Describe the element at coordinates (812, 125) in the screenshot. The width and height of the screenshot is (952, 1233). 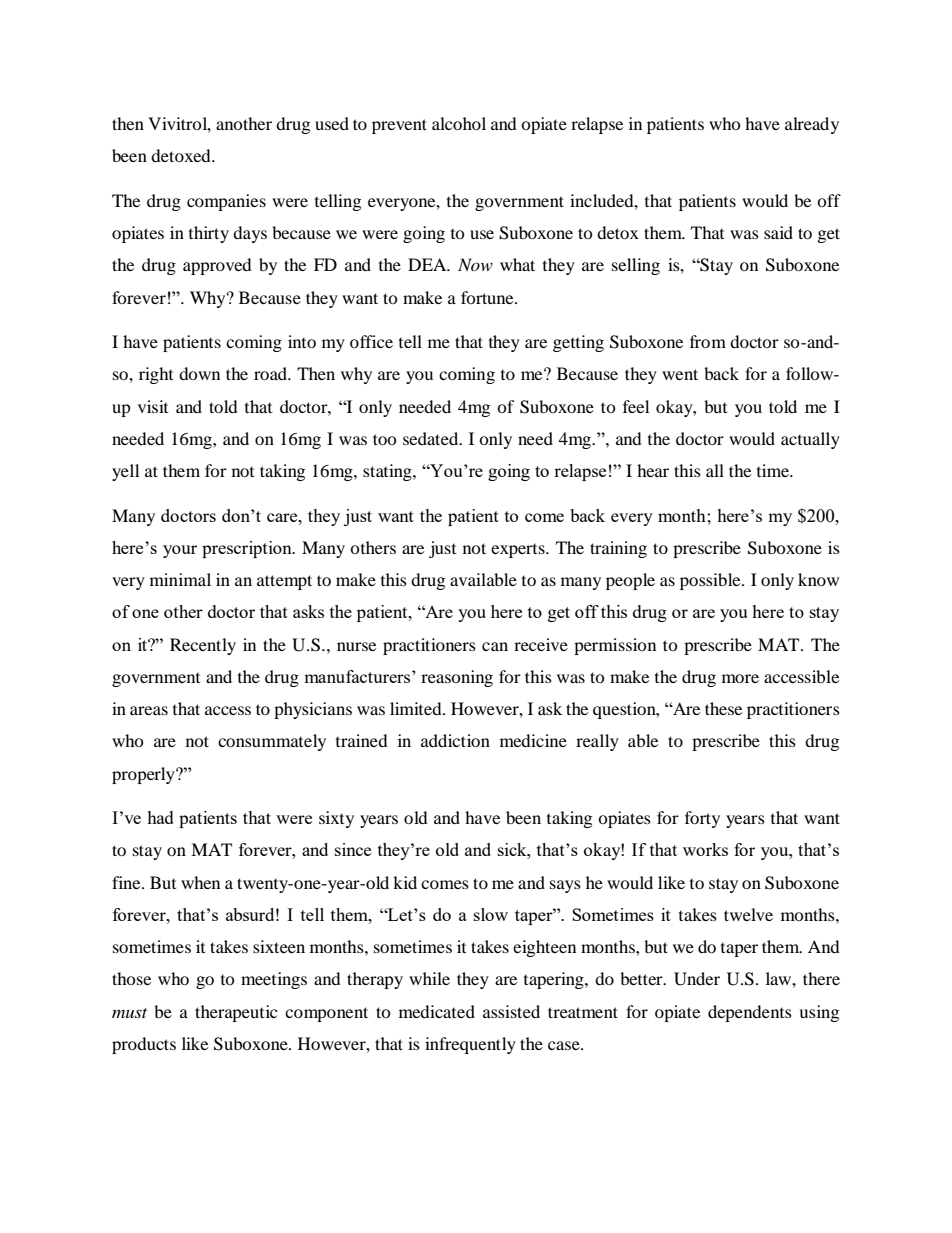
I see `already` at that location.
